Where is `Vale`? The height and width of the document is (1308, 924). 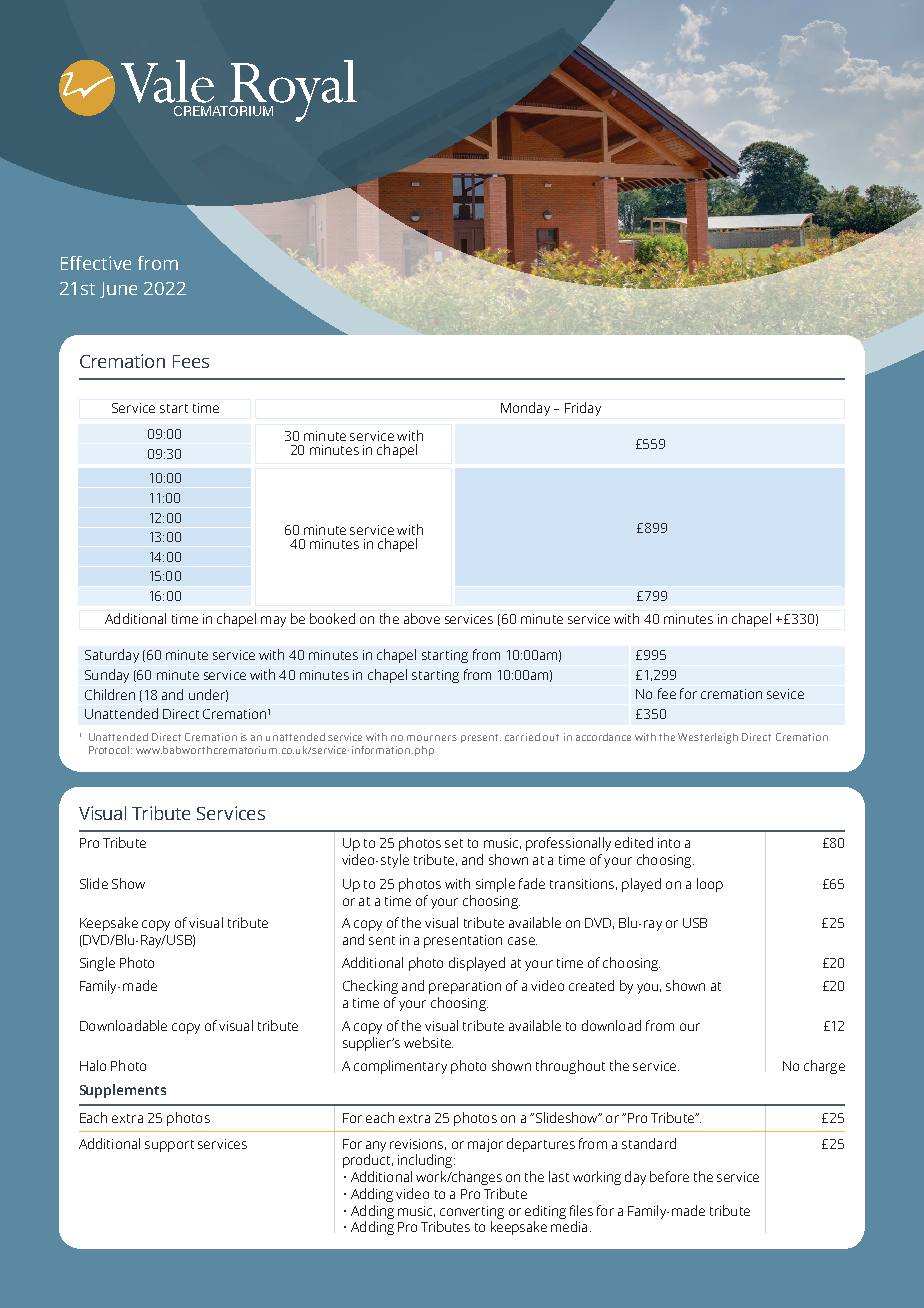 Vale is located at coordinates (167, 81).
